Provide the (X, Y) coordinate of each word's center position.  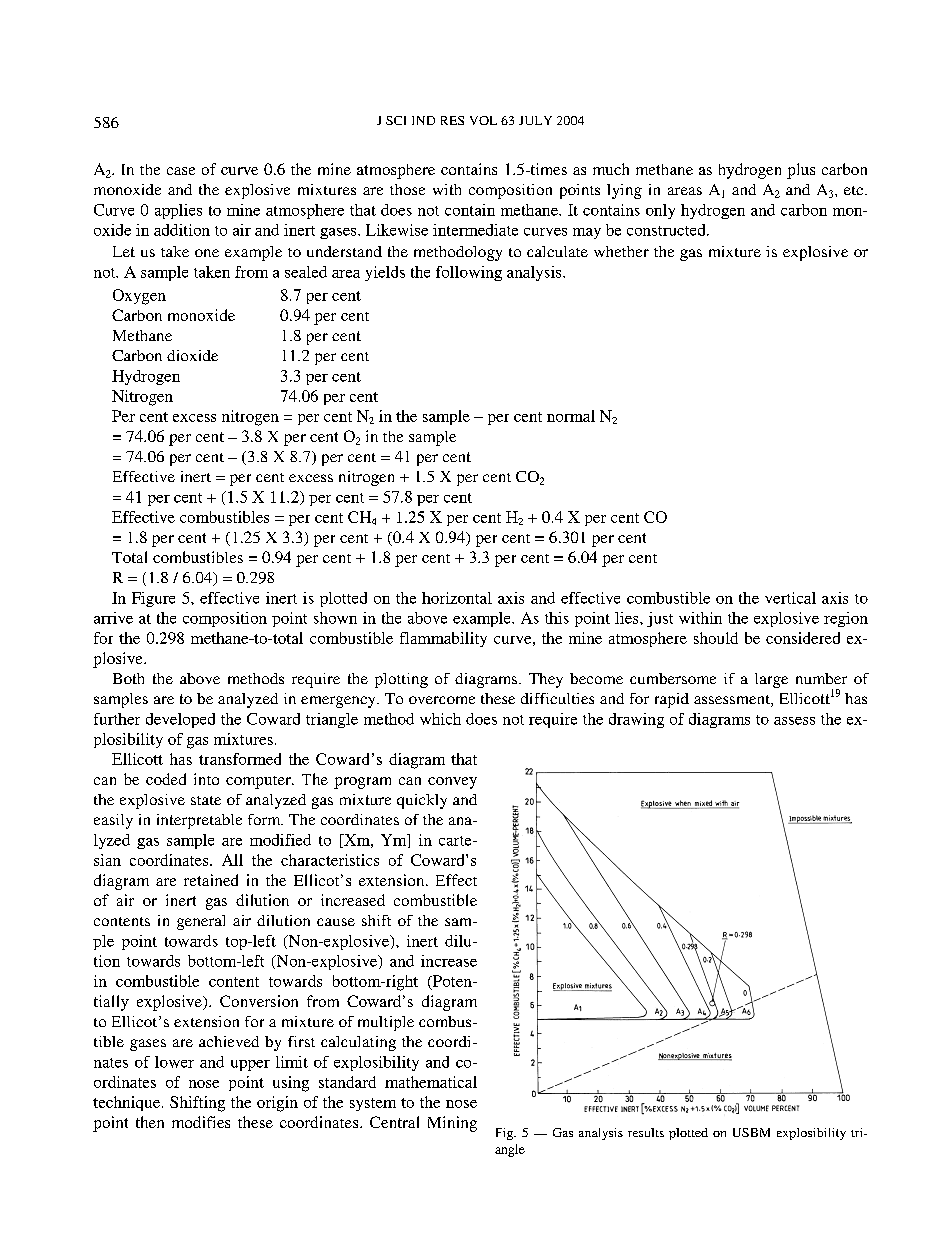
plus (801, 171)
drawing (636, 720)
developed (180, 720)
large (771, 680)
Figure (153, 599)
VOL (483, 120)
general (201, 922)
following (469, 273)
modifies (201, 1122)
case (181, 171)
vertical (790, 598)
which (440, 719)
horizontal (457, 598)
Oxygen (139, 297)
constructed (667, 230)
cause (336, 922)
